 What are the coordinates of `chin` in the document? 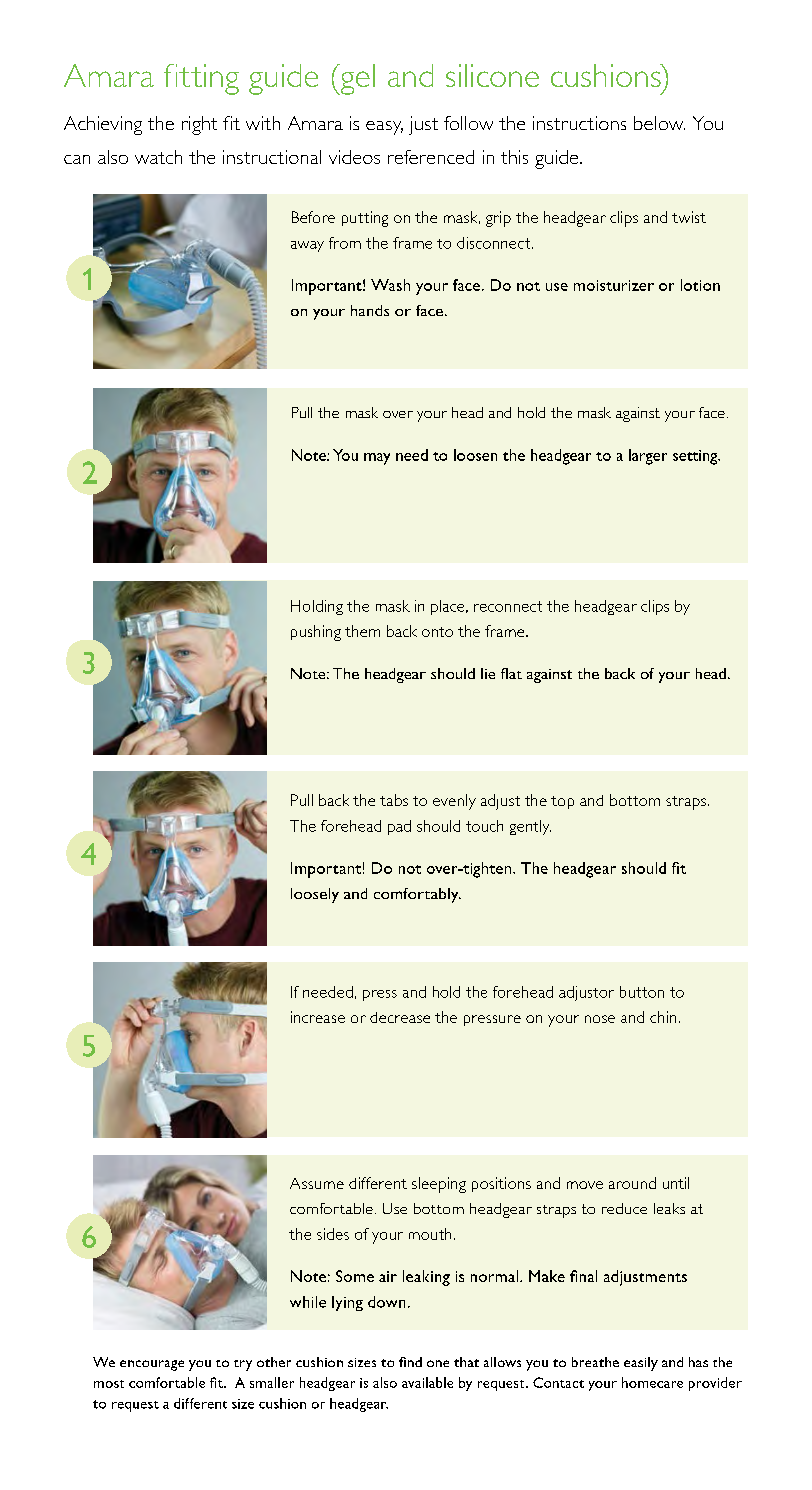 It's located at (663, 1017).
